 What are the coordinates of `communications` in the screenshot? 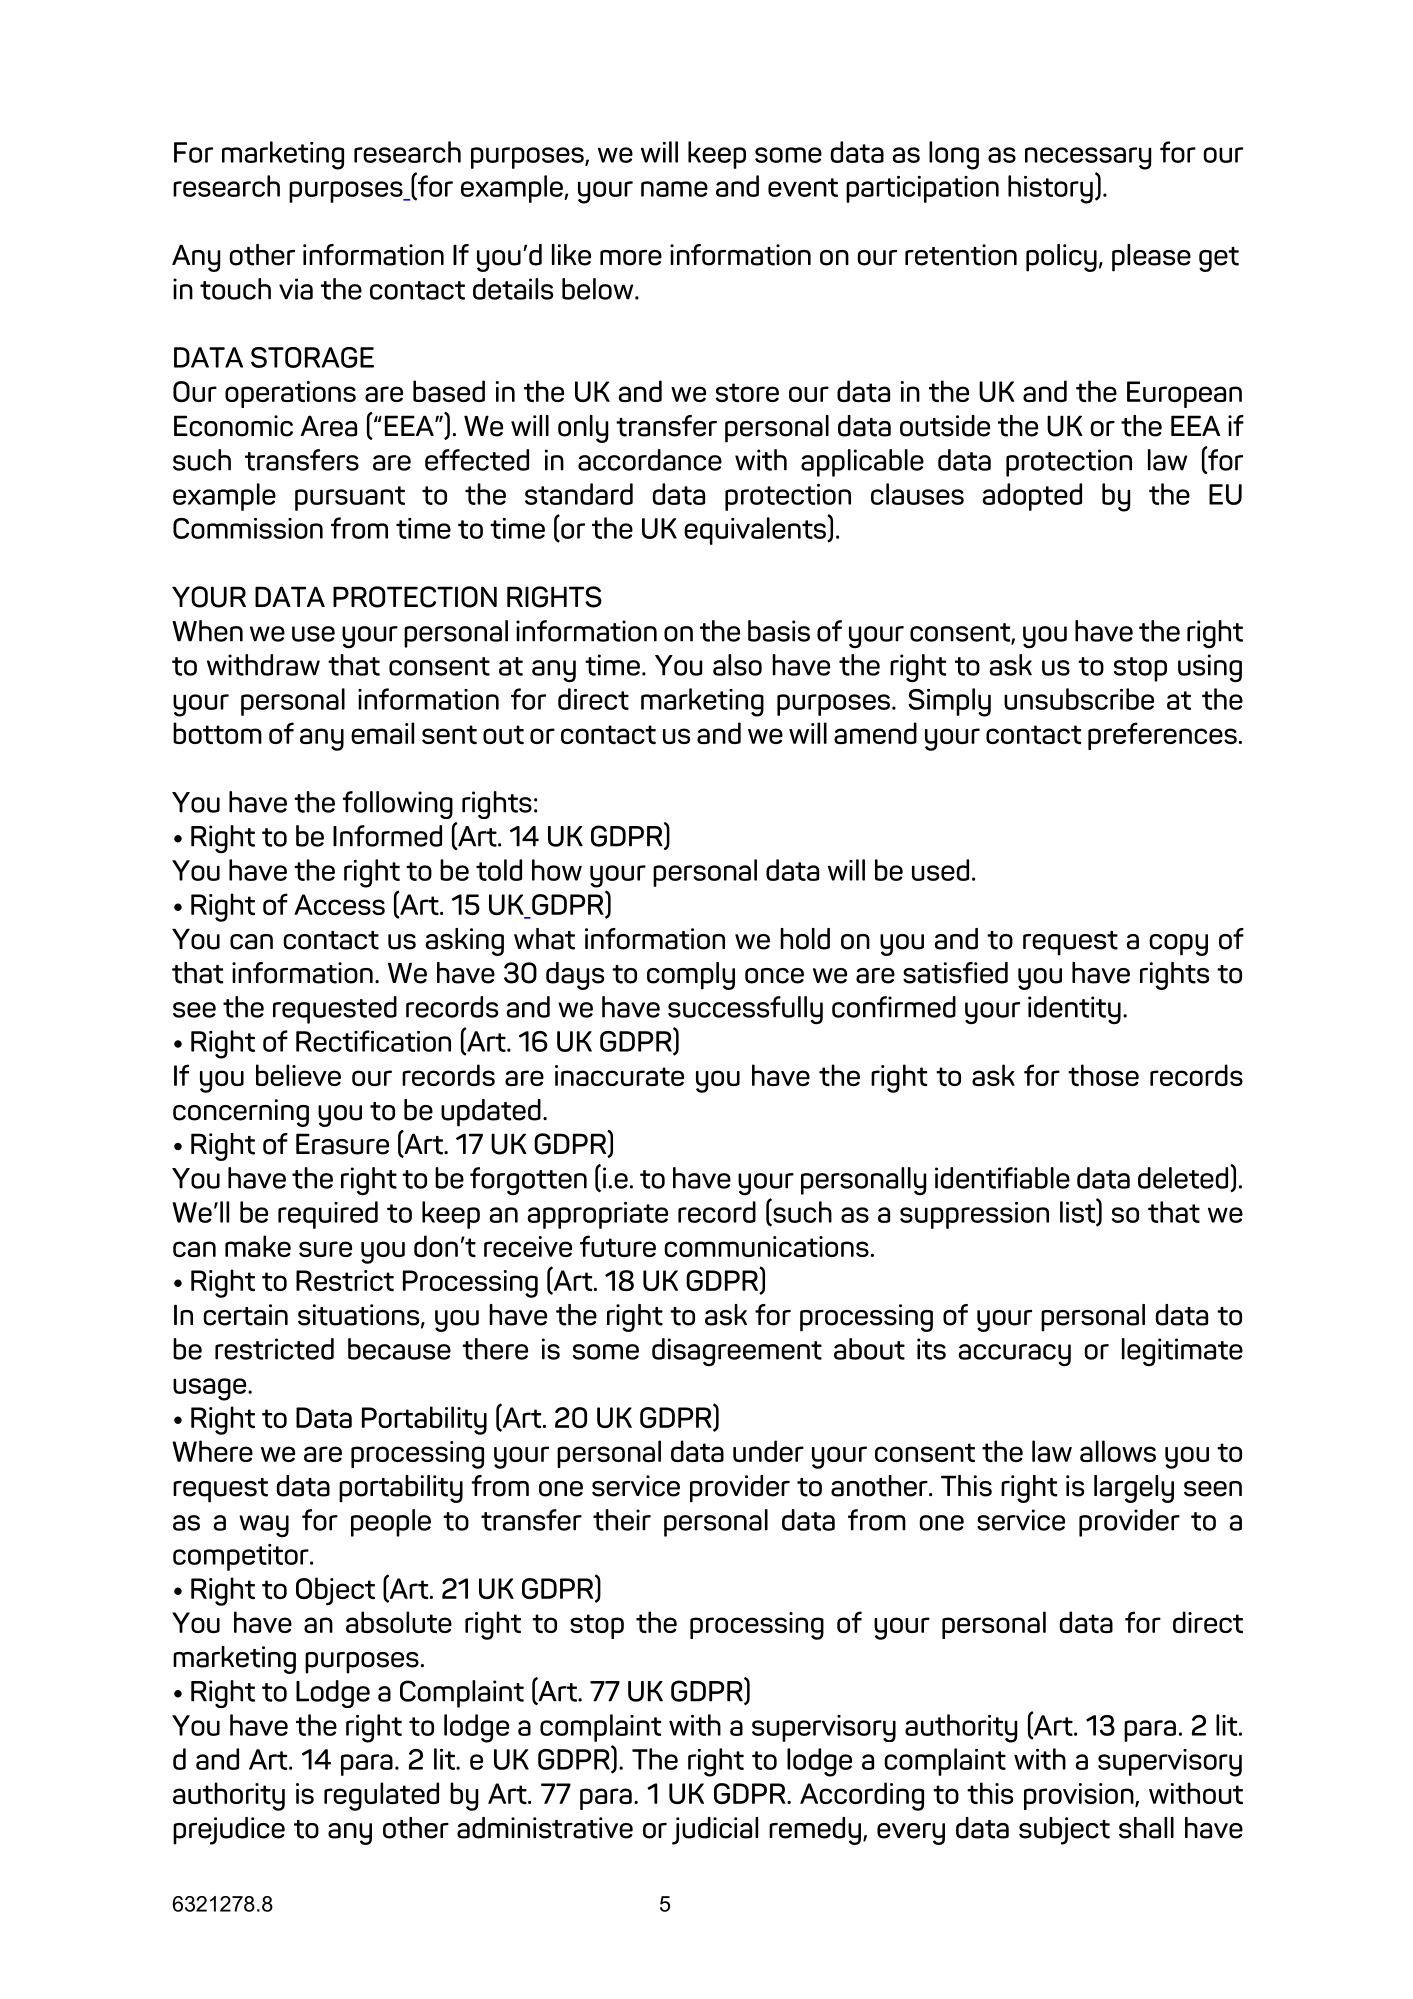 It's located at (766, 1246).
